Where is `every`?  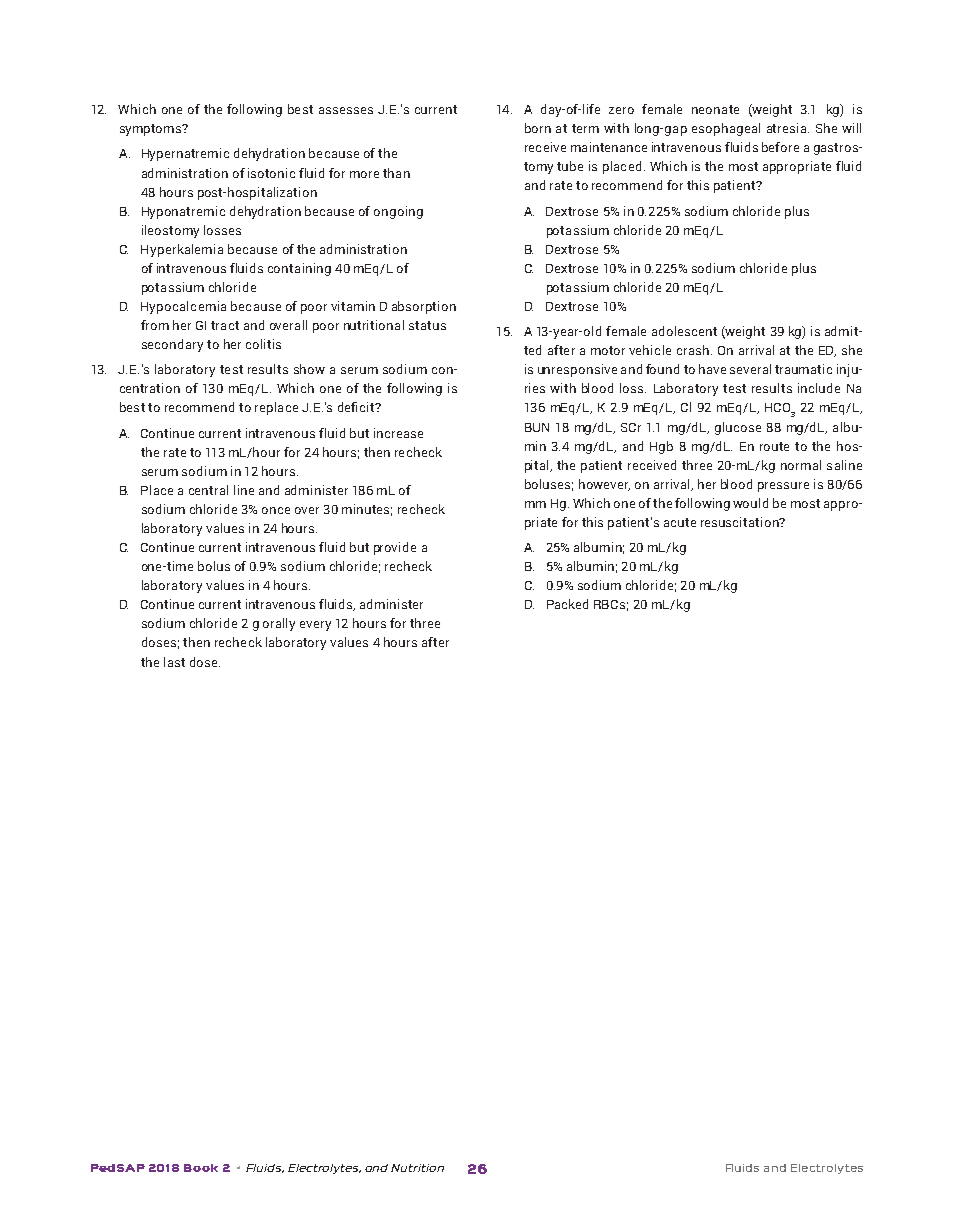
every is located at coordinates (315, 626).
